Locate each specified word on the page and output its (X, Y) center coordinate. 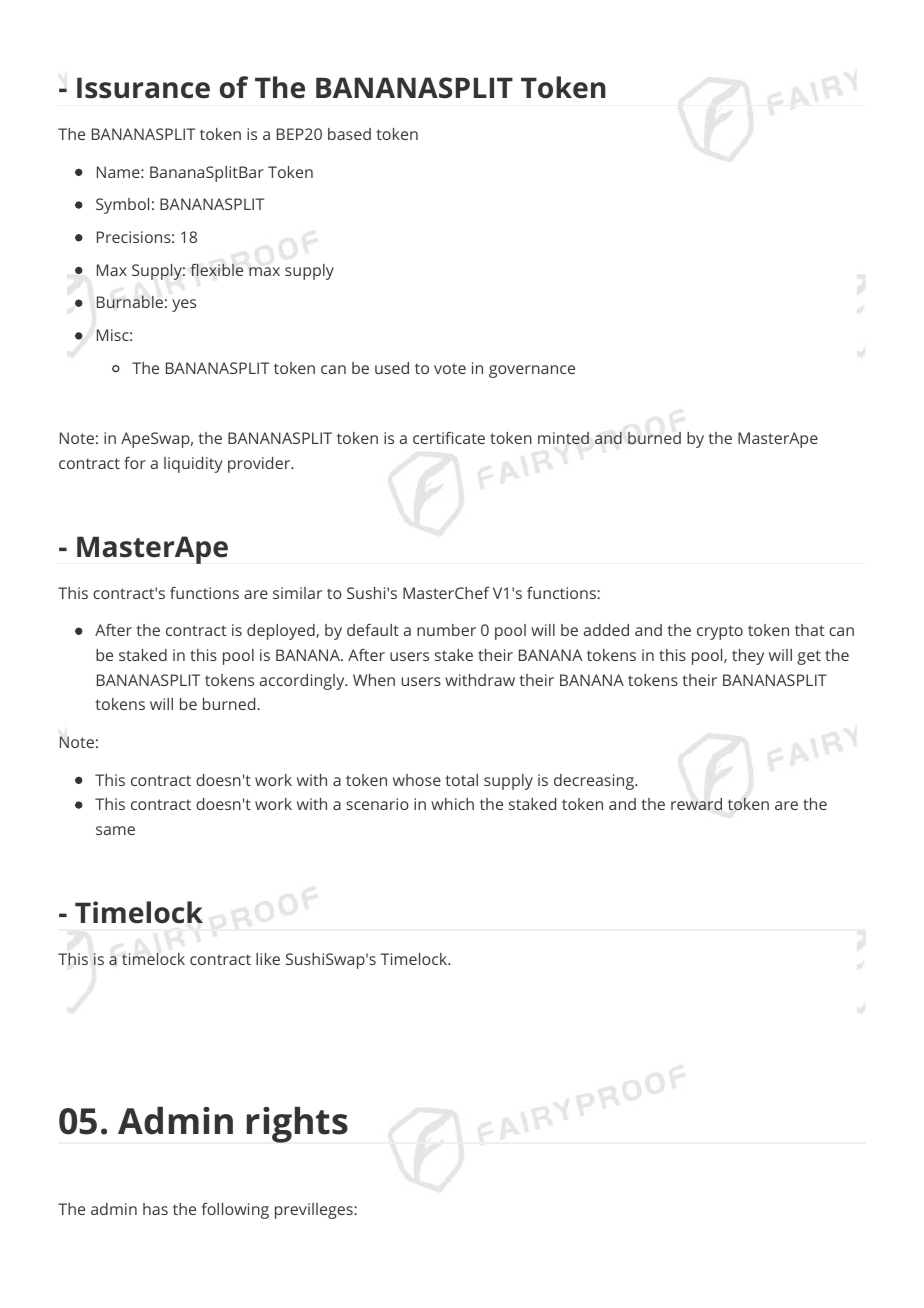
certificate (449, 437)
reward (696, 804)
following (235, 1210)
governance (532, 371)
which (452, 804)
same (115, 830)
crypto (720, 632)
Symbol (122, 206)
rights (297, 1125)
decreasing (595, 782)
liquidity (193, 465)
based (349, 134)
